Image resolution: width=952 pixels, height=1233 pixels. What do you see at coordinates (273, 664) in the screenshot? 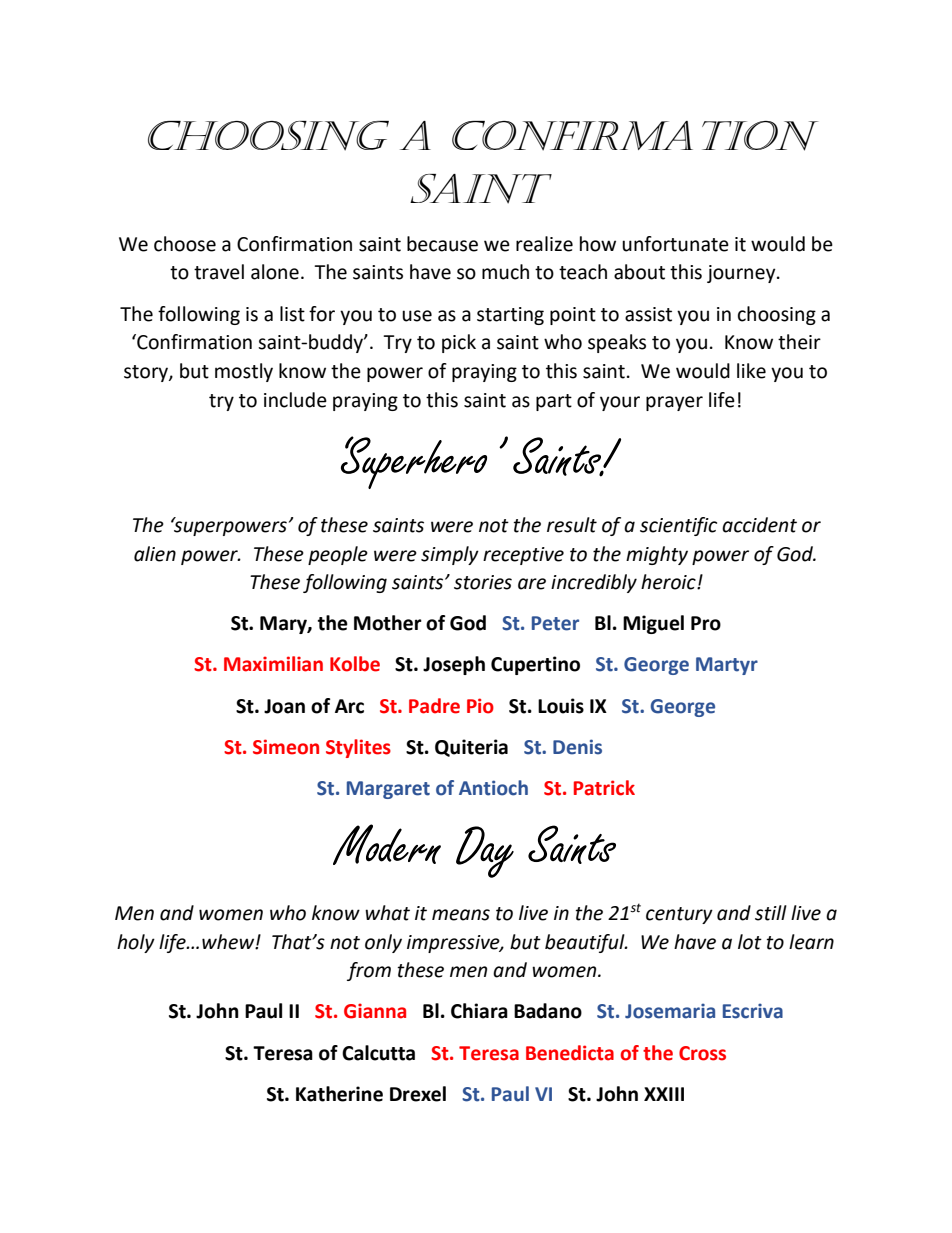
I see `Maximilian` at bounding box center [273, 664].
